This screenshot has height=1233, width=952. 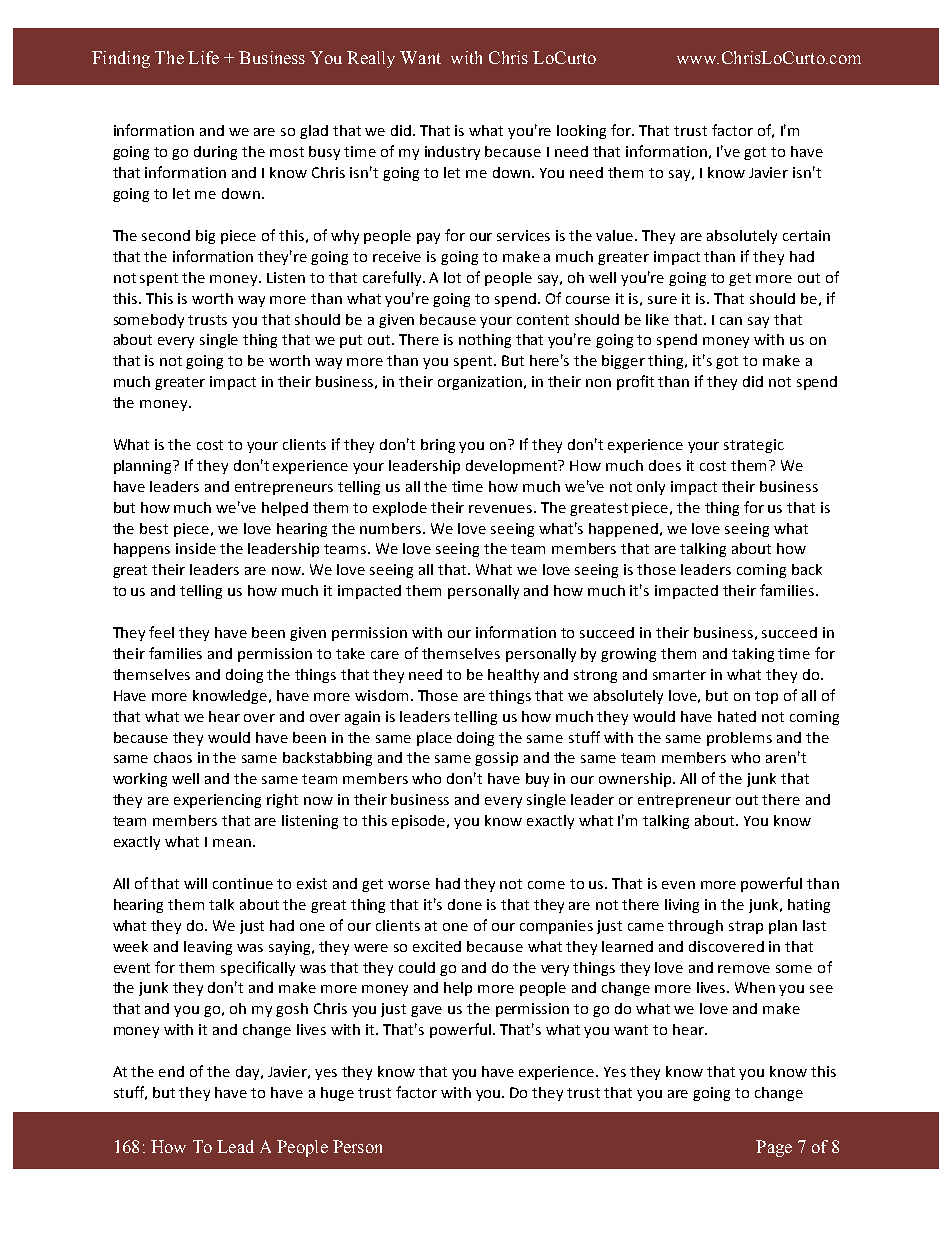 I want to click on healthy, so click(x=513, y=676).
